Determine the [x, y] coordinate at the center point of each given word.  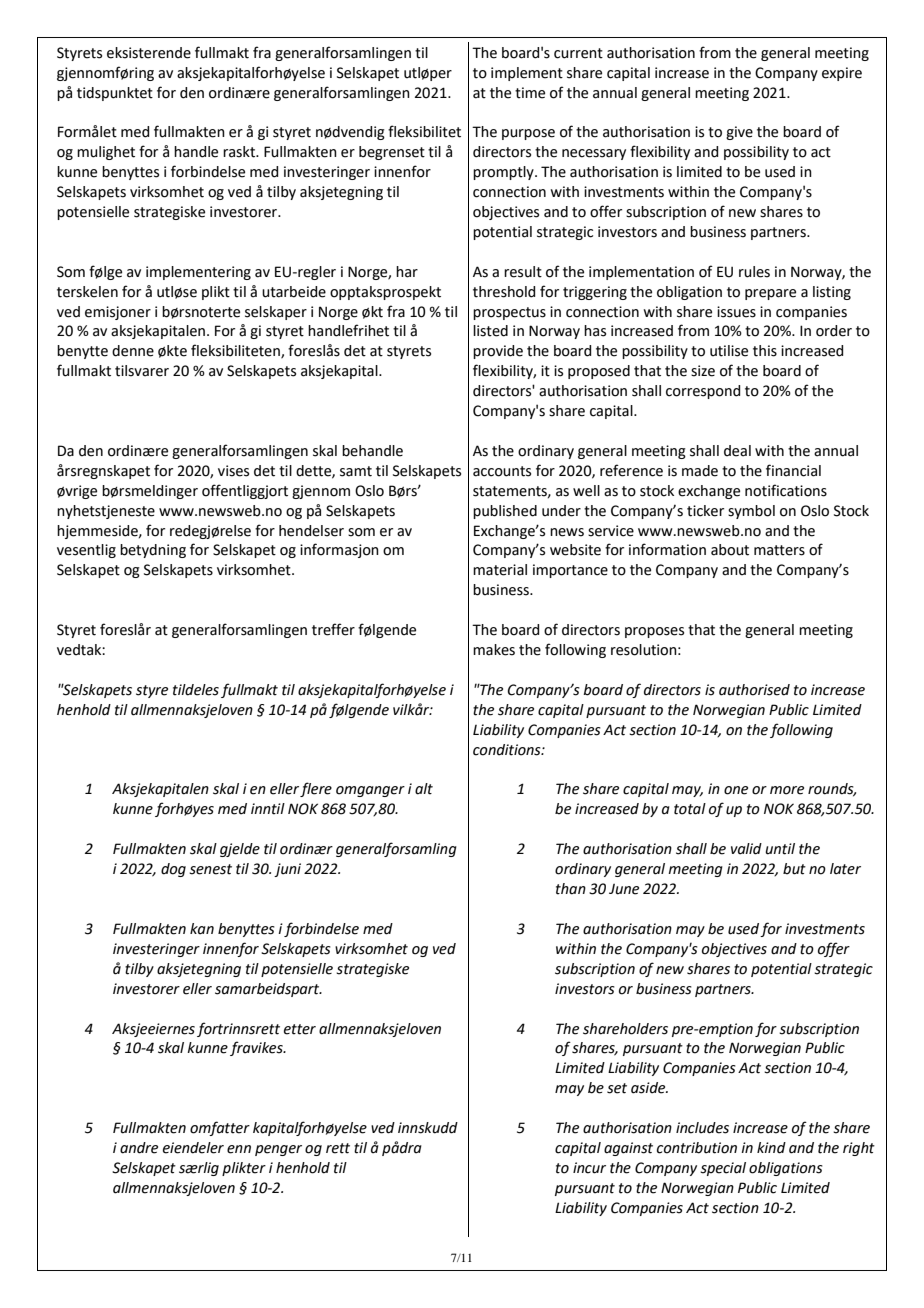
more [787, 790]
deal [737, 451]
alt [424, 789]
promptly [504, 173]
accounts [502, 471]
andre [139, 1148]
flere [316, 789]
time [530, 93]
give [739, 133]
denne [133, 351]
